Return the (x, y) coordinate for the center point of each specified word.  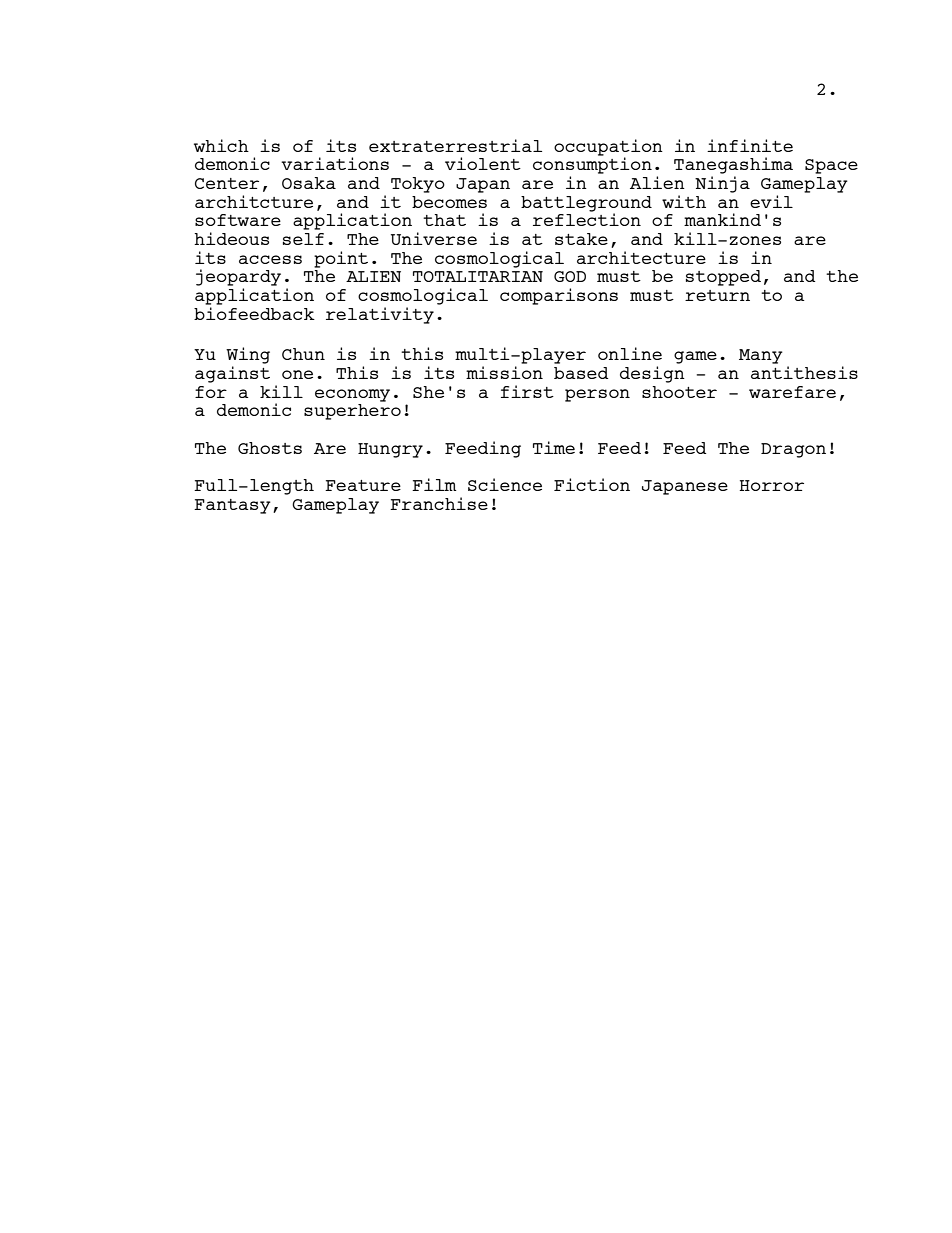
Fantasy (232, 506)
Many (761, 356)
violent (483, 163)
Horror (771, 485)
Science (505, 484)
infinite (750, 145)
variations (335, 163)
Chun (303, 354)
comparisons (559, 296)
